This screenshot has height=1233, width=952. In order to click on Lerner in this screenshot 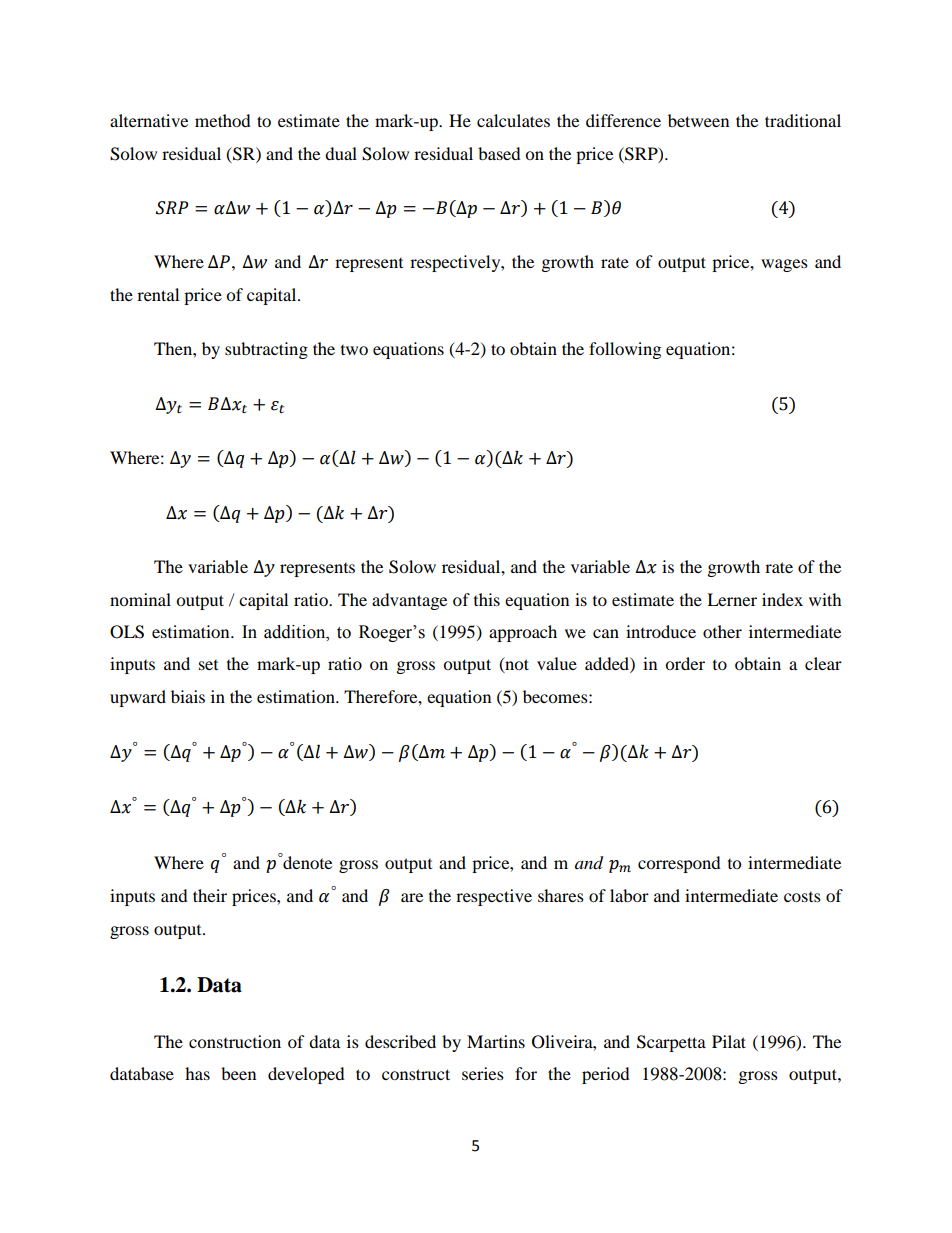, I will do `click(732, 599)`.
